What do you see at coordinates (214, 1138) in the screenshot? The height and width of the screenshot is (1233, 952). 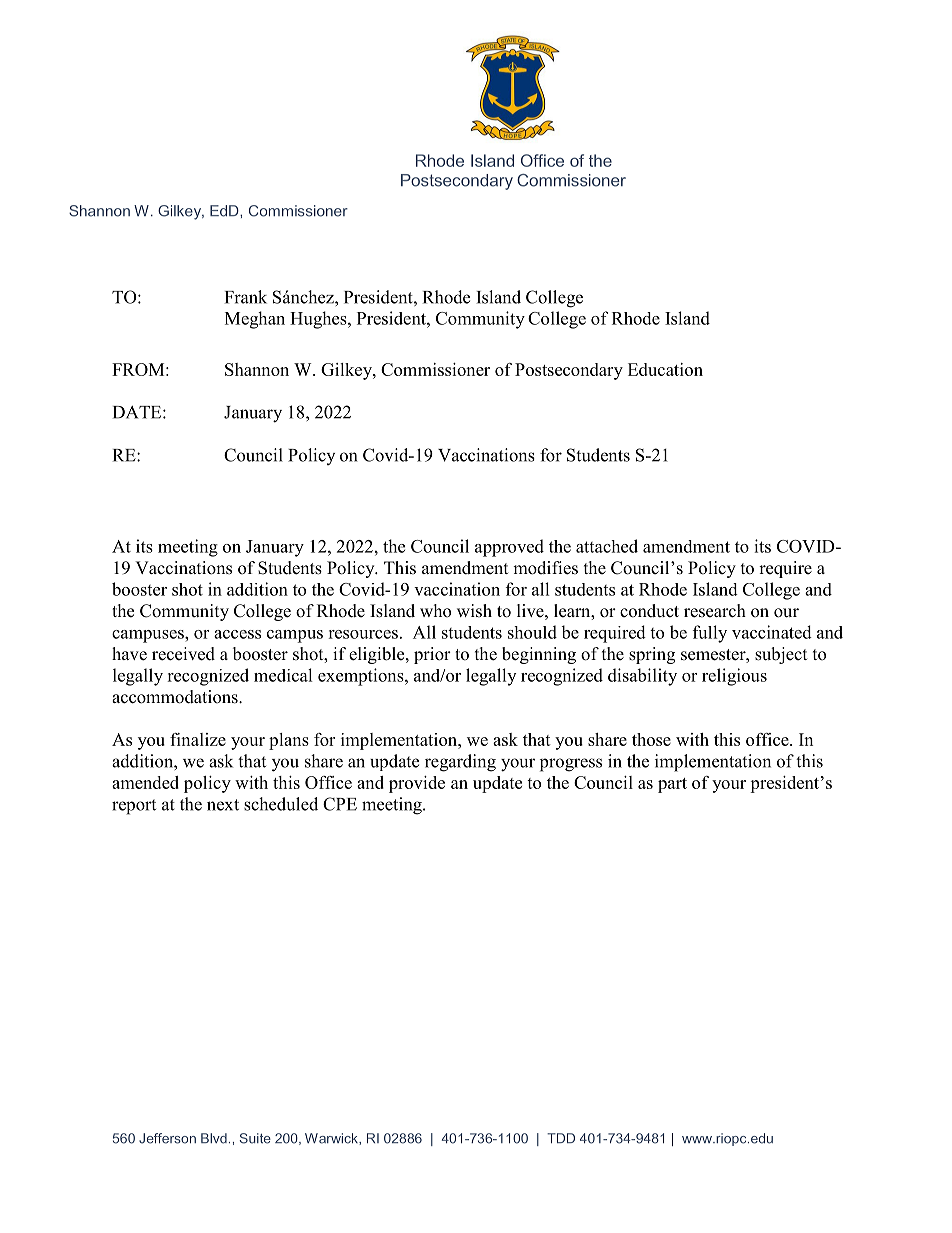 I see `Blvd` at bounding box center [214, 1138].
